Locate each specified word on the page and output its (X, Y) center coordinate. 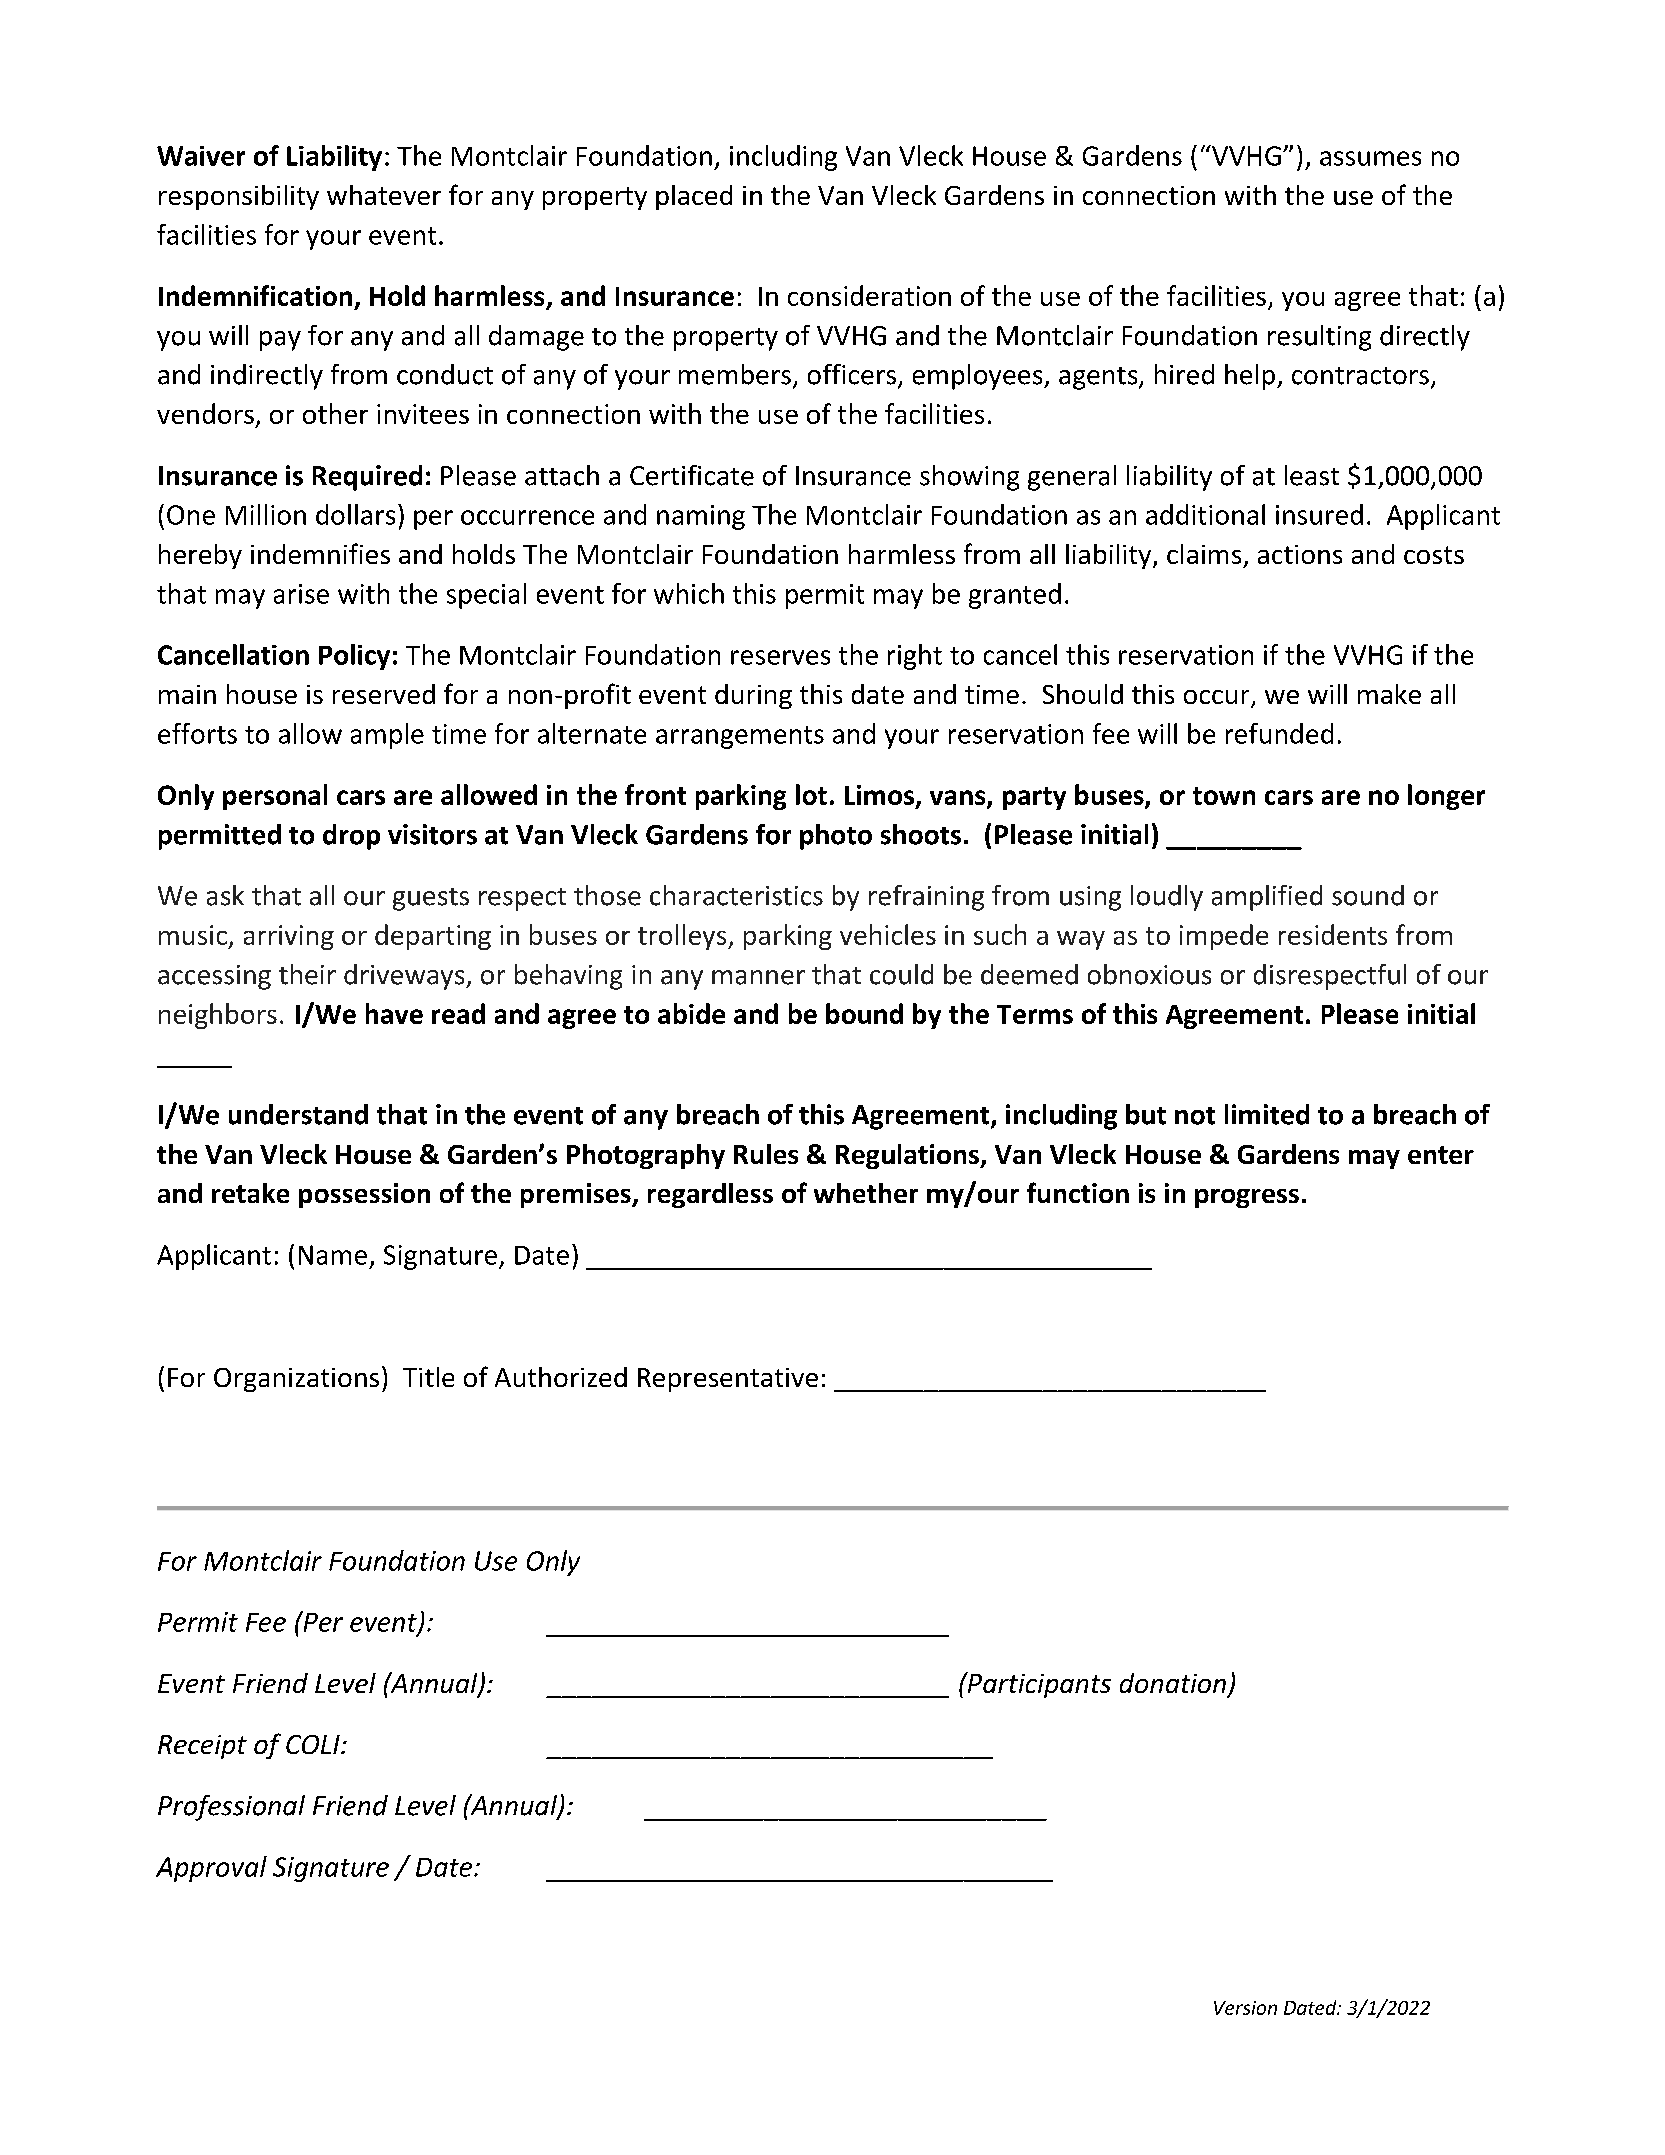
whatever (384, 195)
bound (864, 1013)
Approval (211, 1869)
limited (1267, 1114)
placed (694, 197)
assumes (1370, 158)
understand (298, 1114)
